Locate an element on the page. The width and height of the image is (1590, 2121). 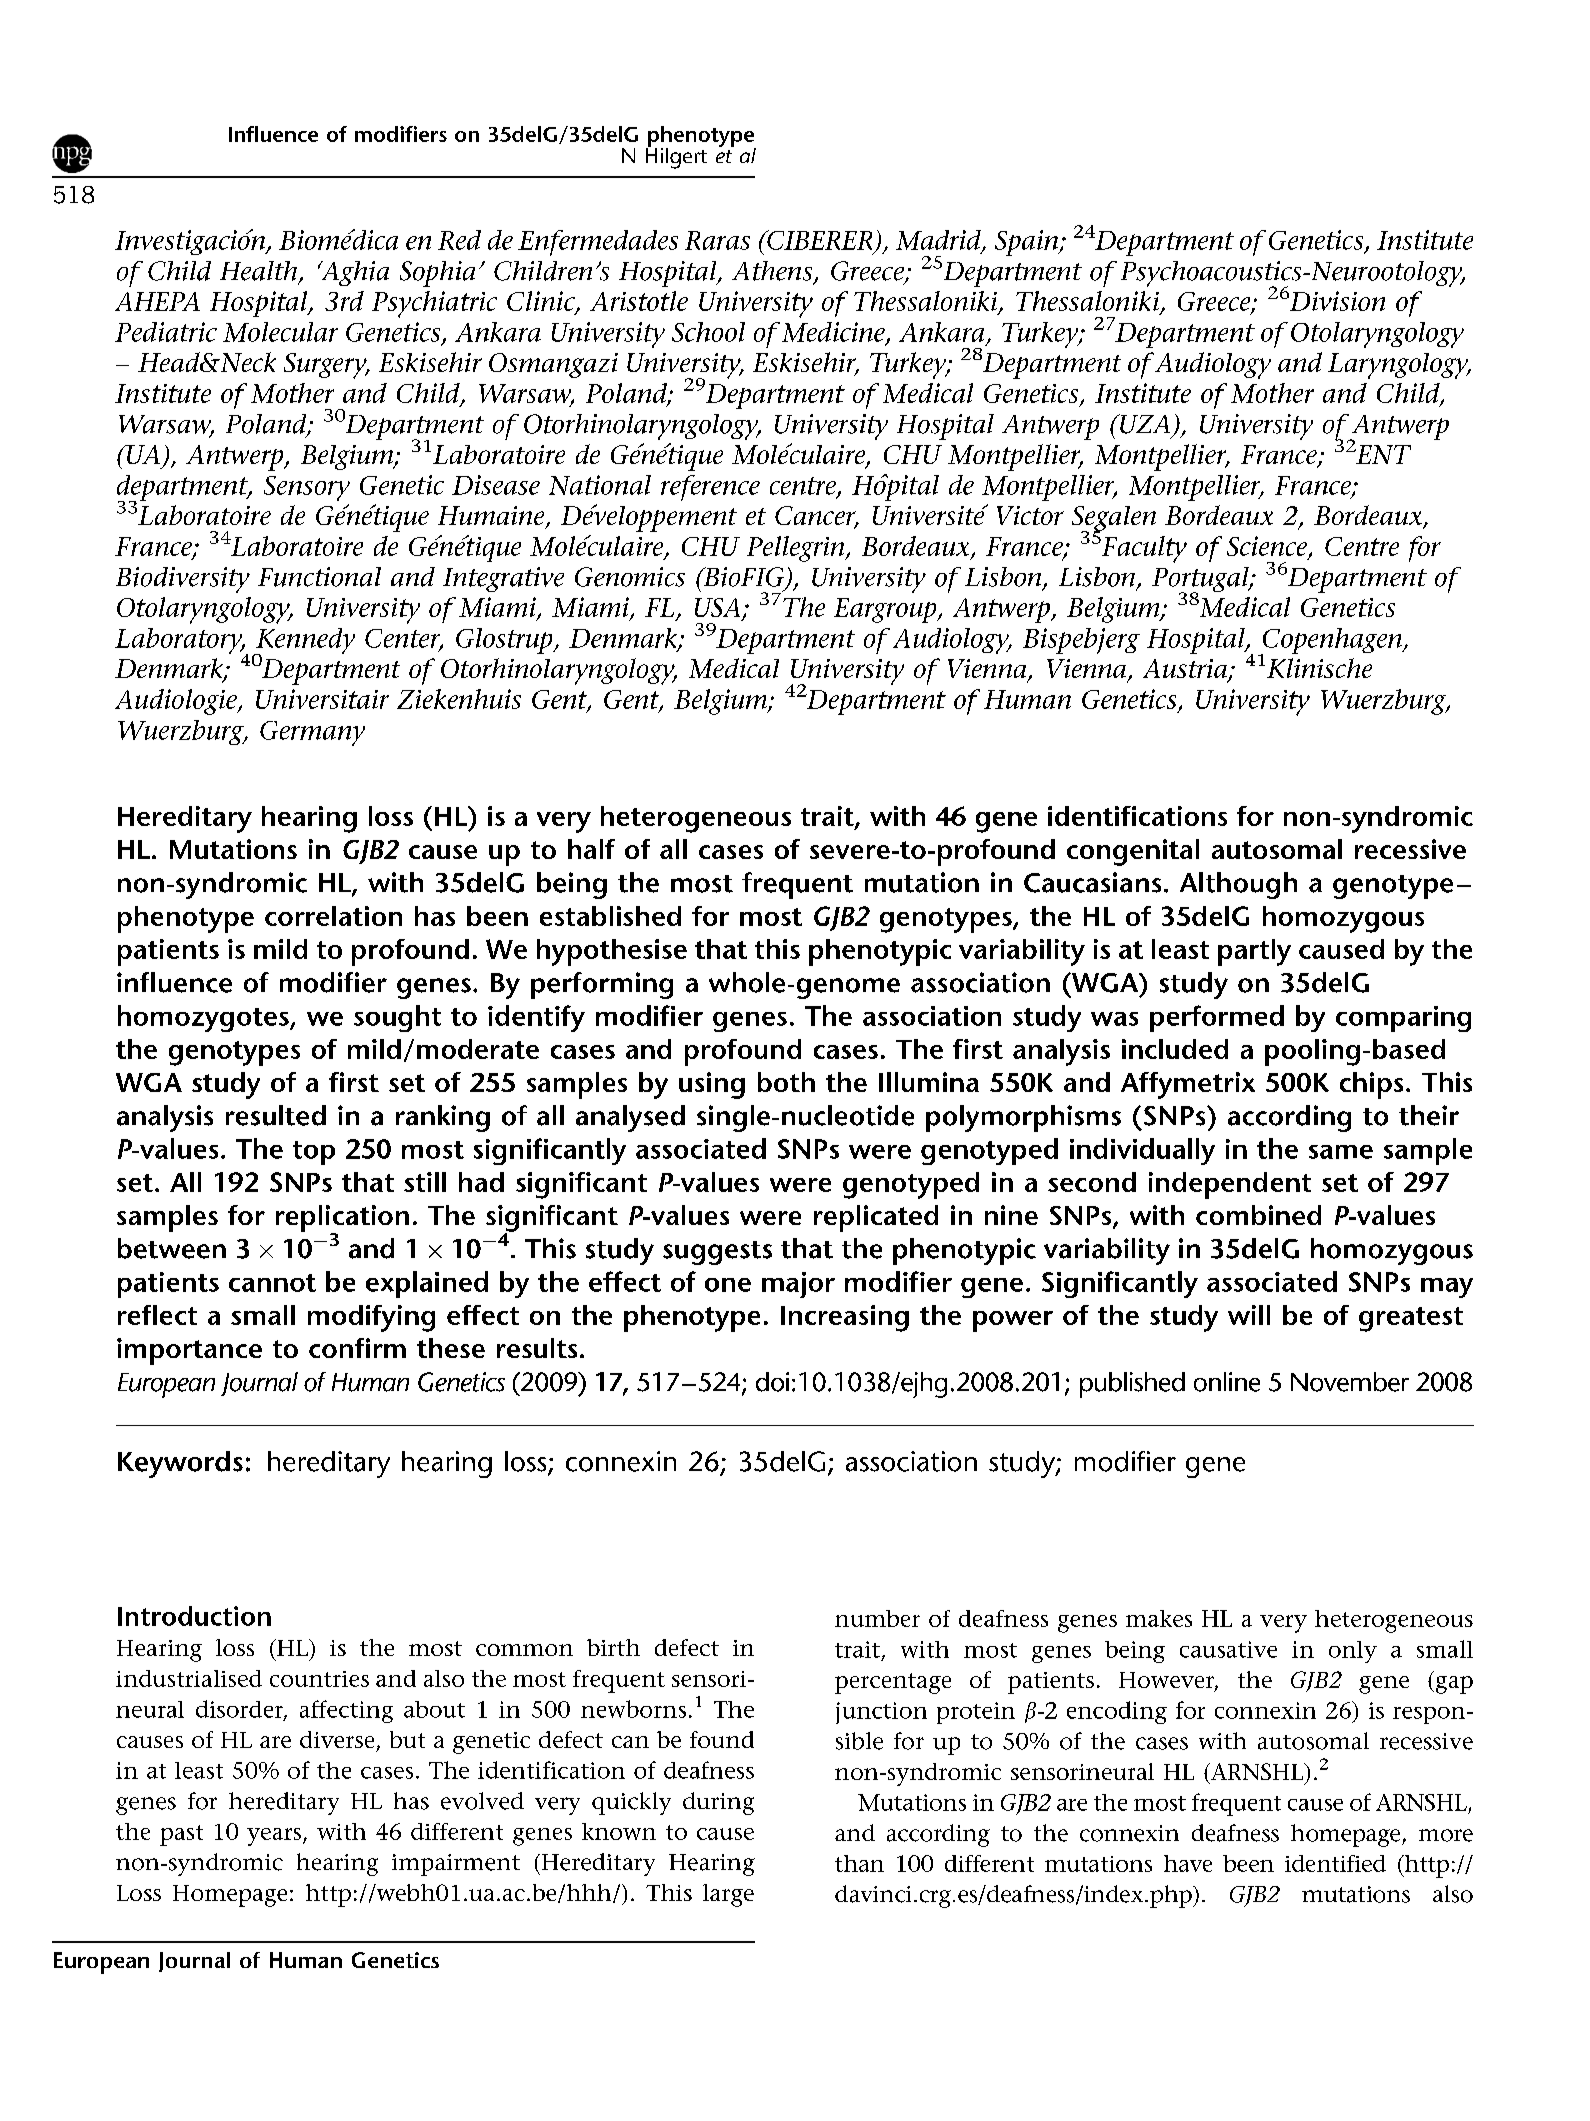
chips is located at coordinates (1371, 1085).
